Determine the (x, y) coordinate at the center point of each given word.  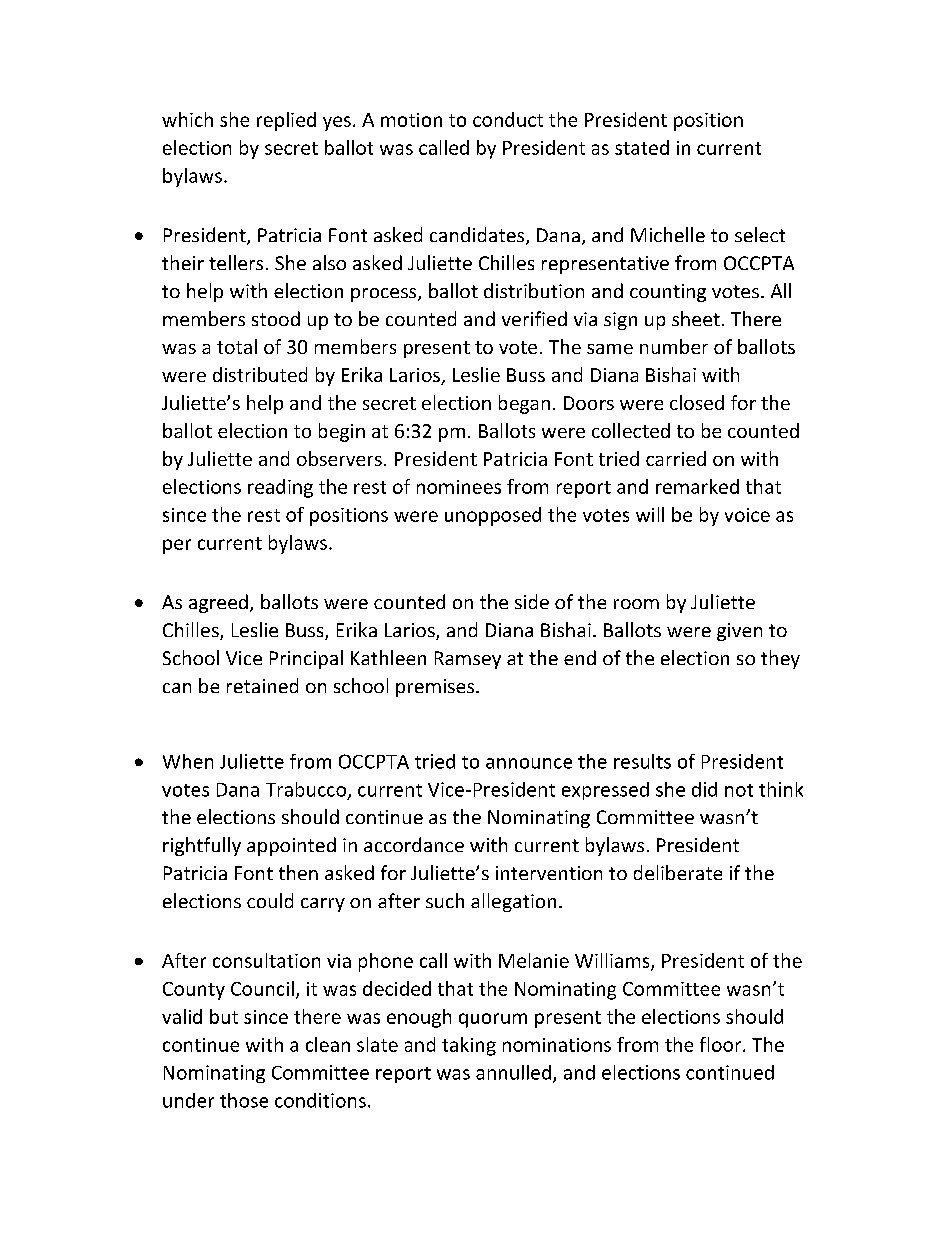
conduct (508, 119)
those (244, 1100)
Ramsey (468, 660)
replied (286, 121)
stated (642, 147)
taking (469, 1046)
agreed (218, 603)
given (739, 632)
